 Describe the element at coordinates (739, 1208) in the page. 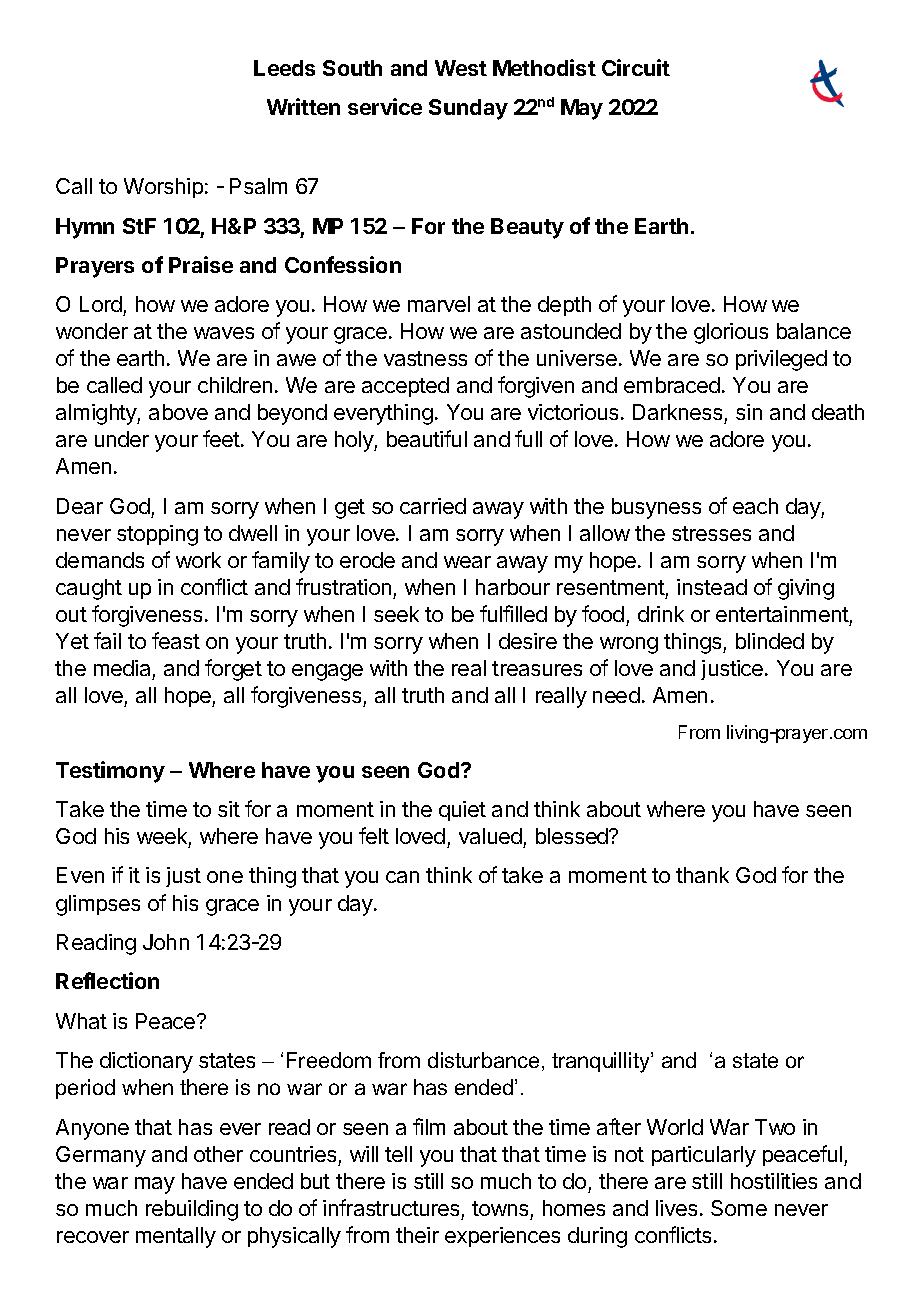

I see `Some` at that location.
